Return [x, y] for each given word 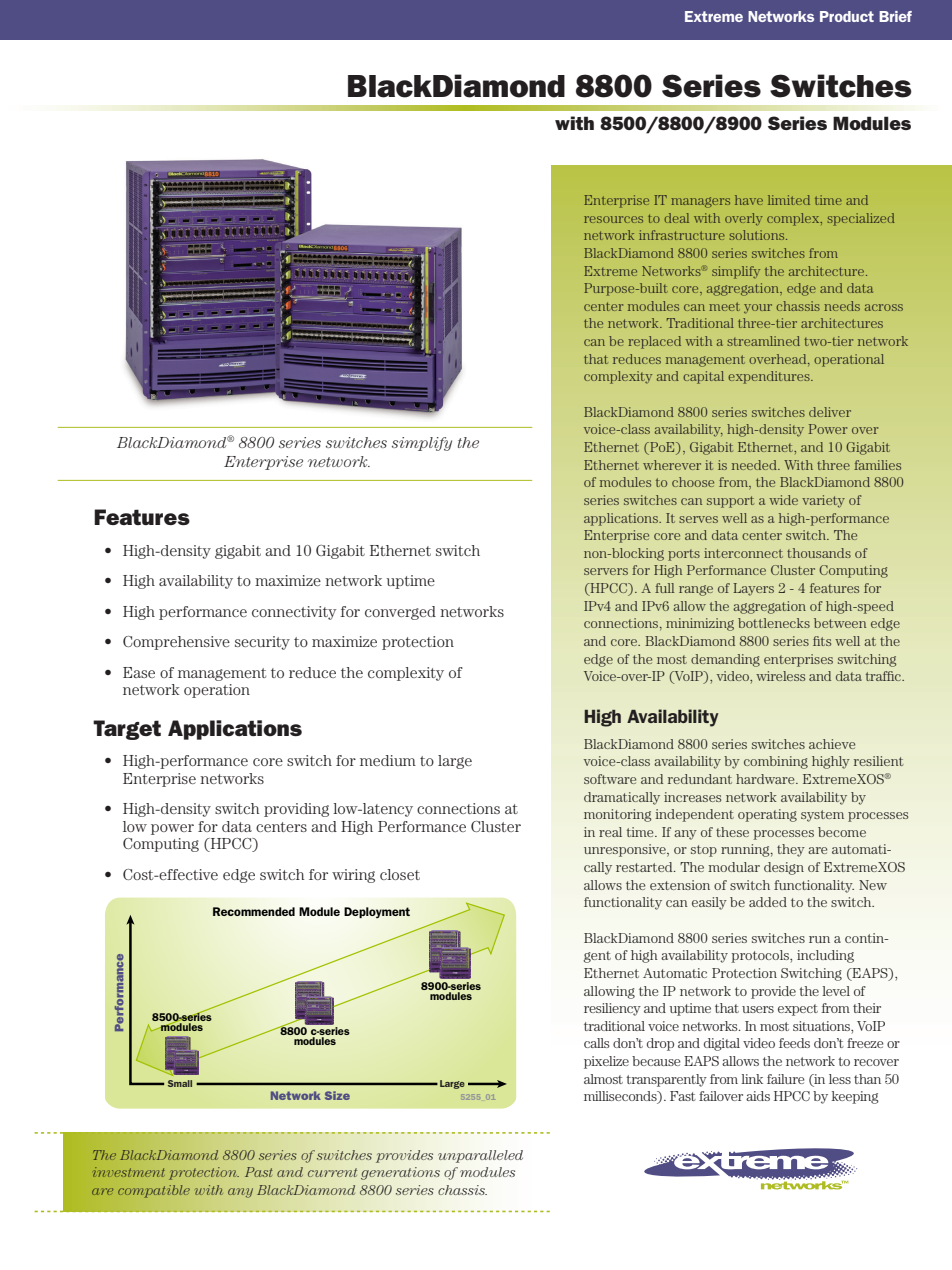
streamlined [763, 341]
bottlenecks [774, 623]
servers [606, 571]
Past [259, 1172]
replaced [654, 342]
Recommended [254, 911]
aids [758, 1096]
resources [613, 219]
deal [676, 218]
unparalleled [480, 1156]
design [784, 868]
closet [400, 874]
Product [847, 16]
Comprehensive [176, 643]
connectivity [294, 613]
